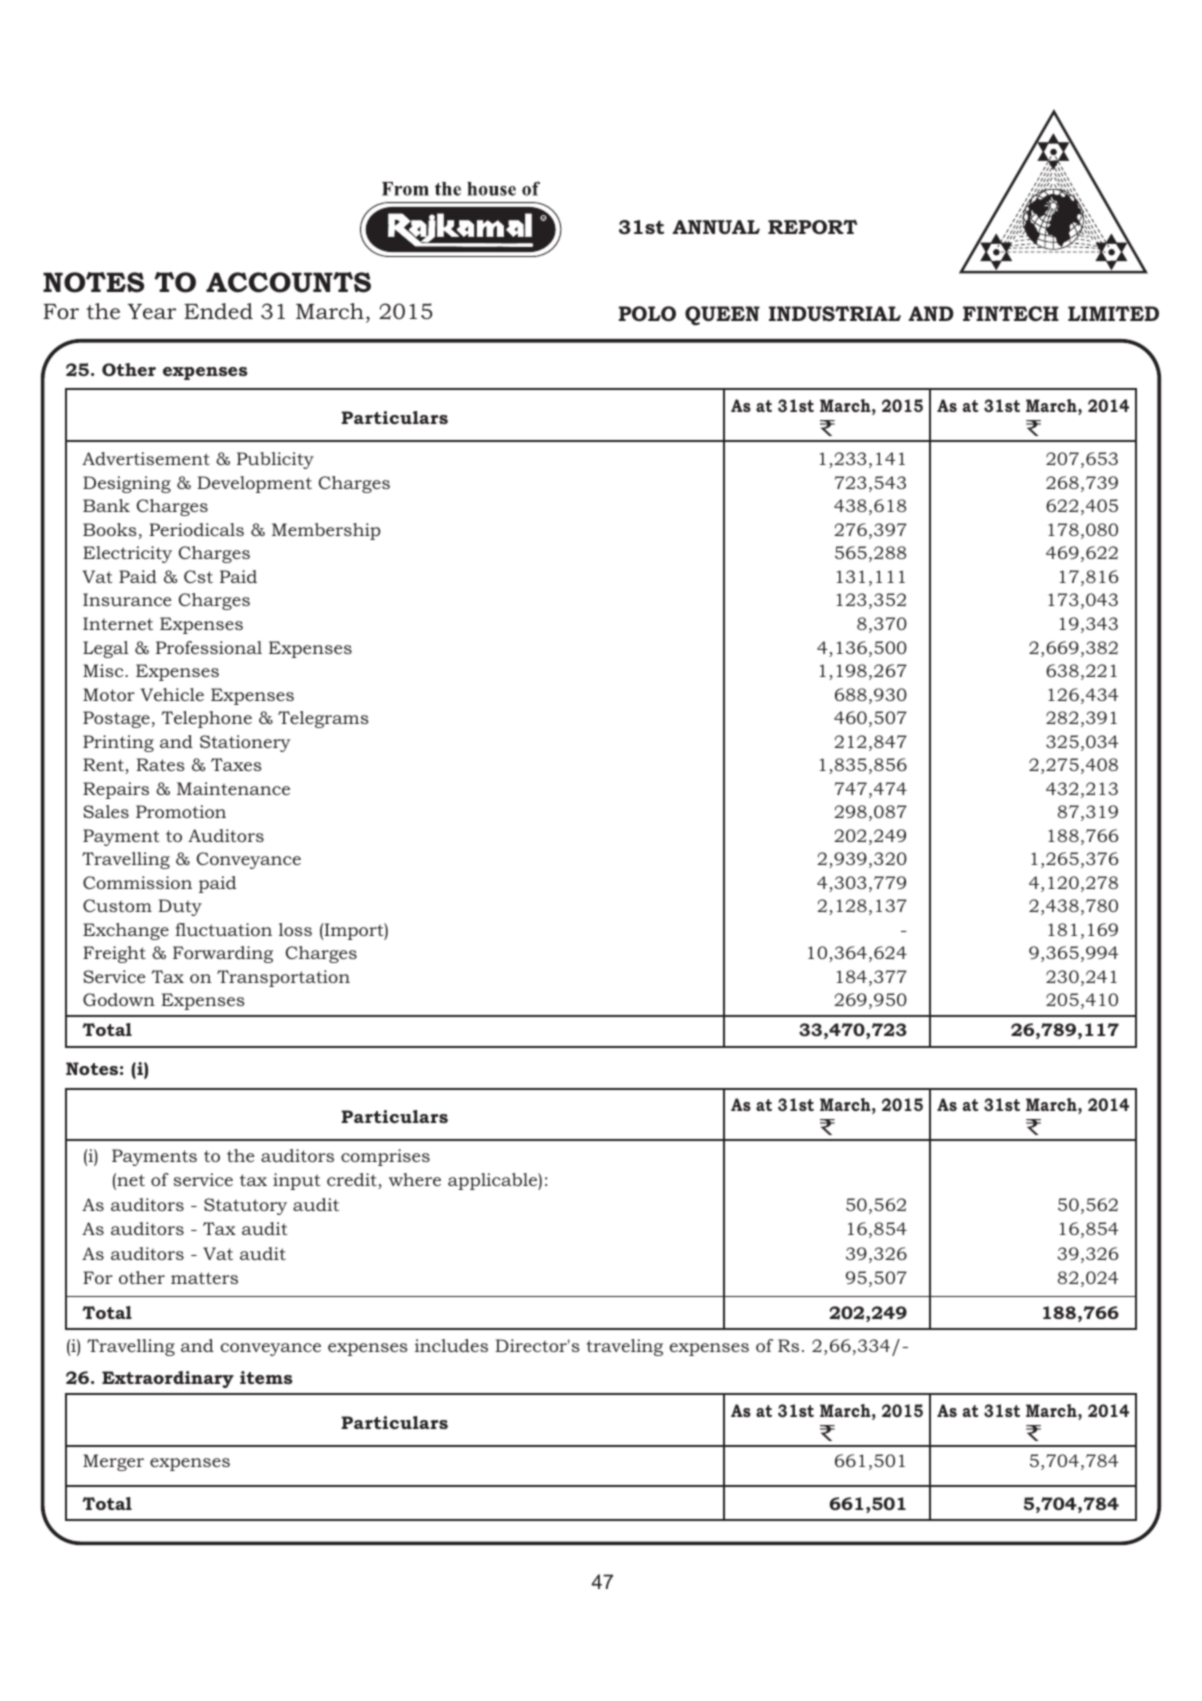 The width and height of the screenshot is (1202, 1701). I want to click on LIMITED, so click(1113, 313).
